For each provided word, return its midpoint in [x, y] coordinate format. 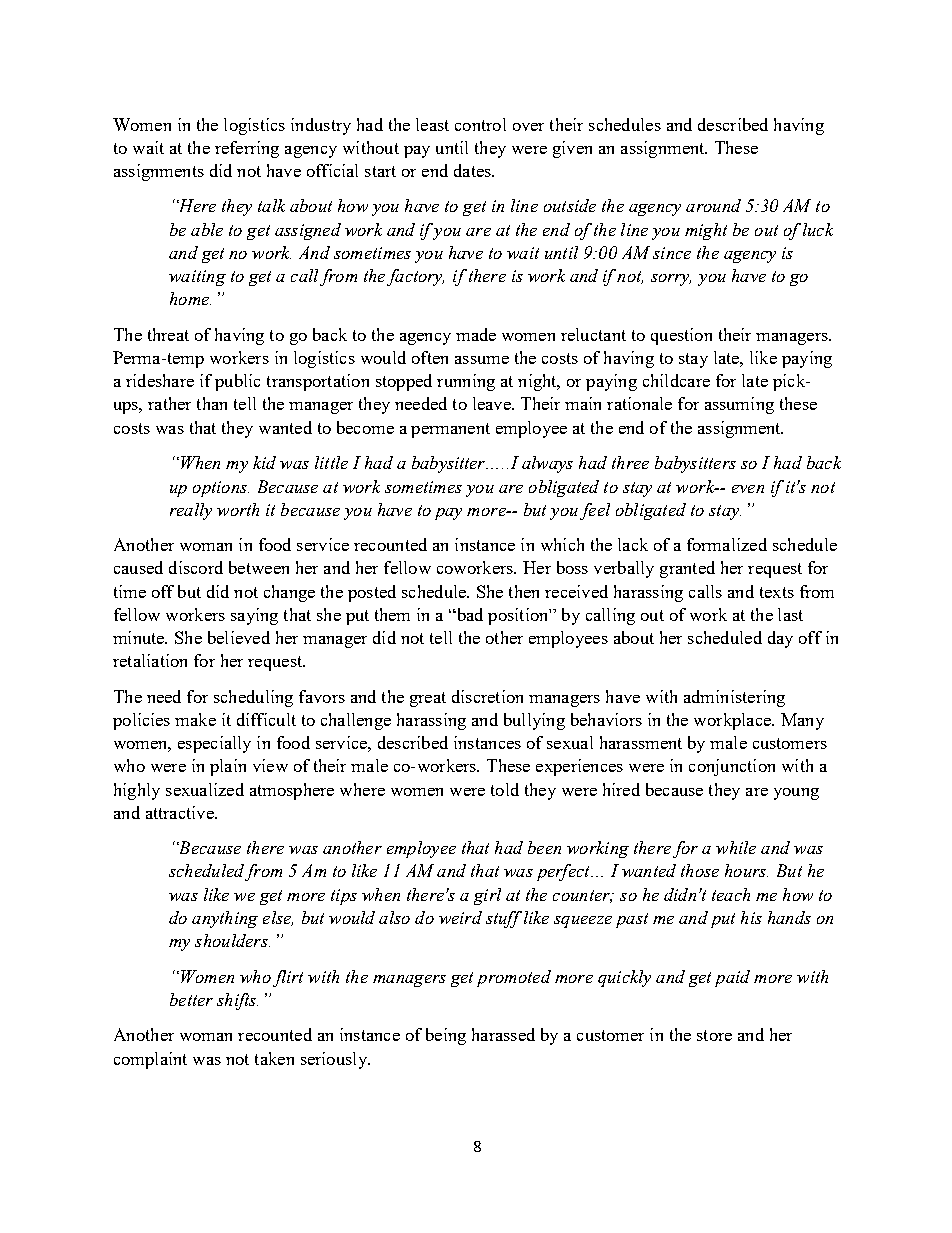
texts [777, 592]
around [713, 205]
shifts [237, 1001]
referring [247, 149]
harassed [503, 1034]
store [714, 1035]
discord [196, 567]
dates [473, 170]
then [524, 591]
